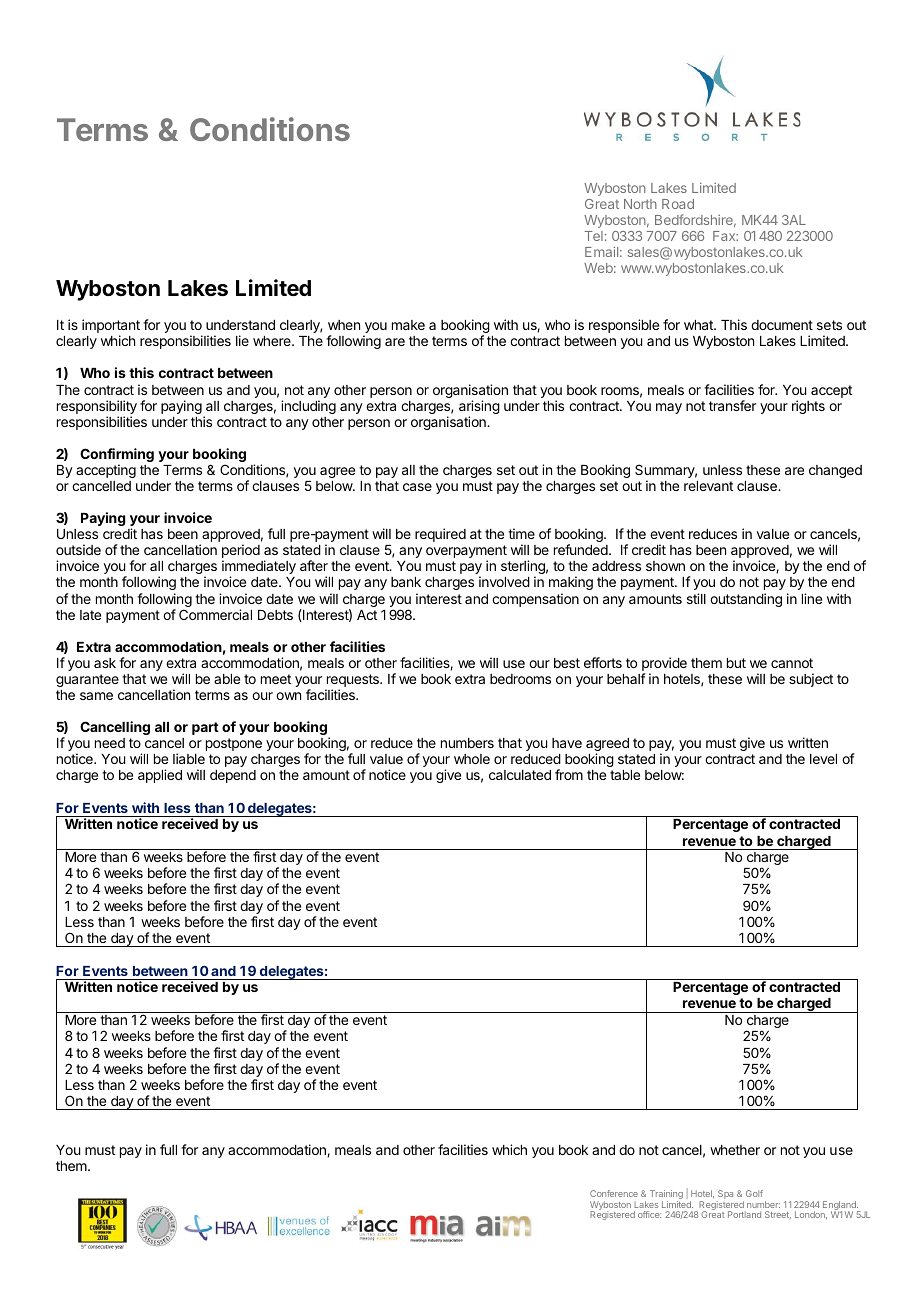 This page has width=924, height=1308. Describe the element at coordinates (241, 552) in the page. I see `period` at that location.
